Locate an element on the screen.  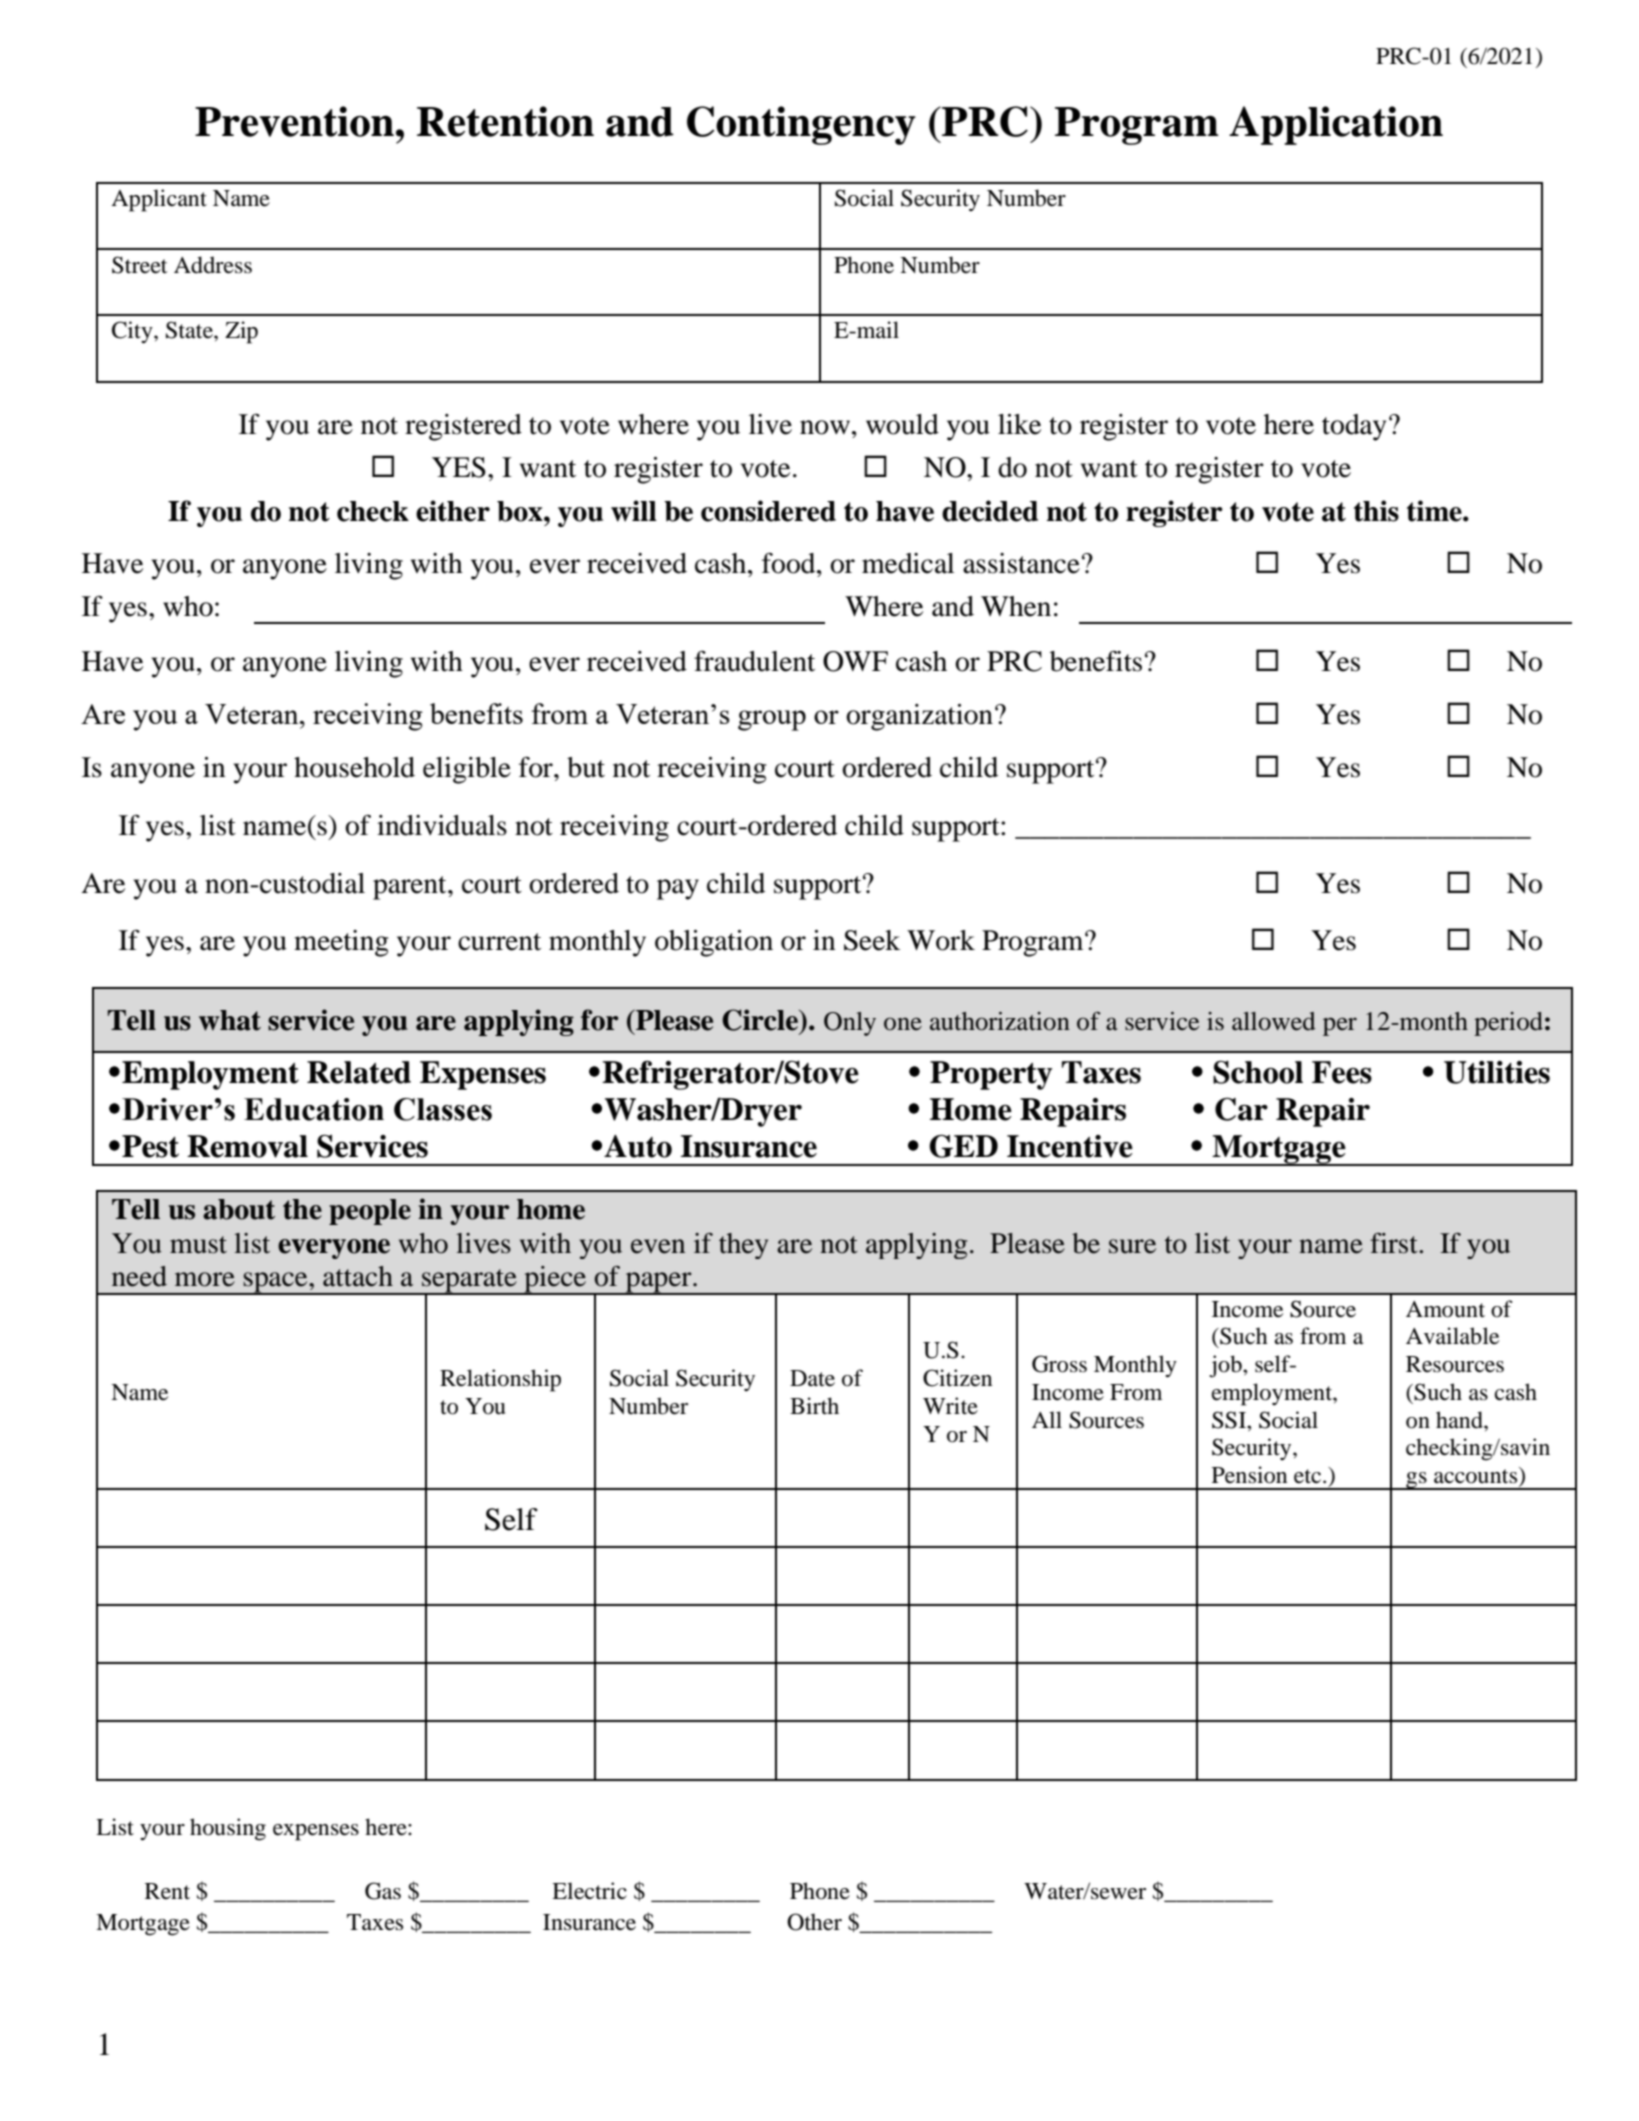
Gas is located at coordinates (383, 1891).
